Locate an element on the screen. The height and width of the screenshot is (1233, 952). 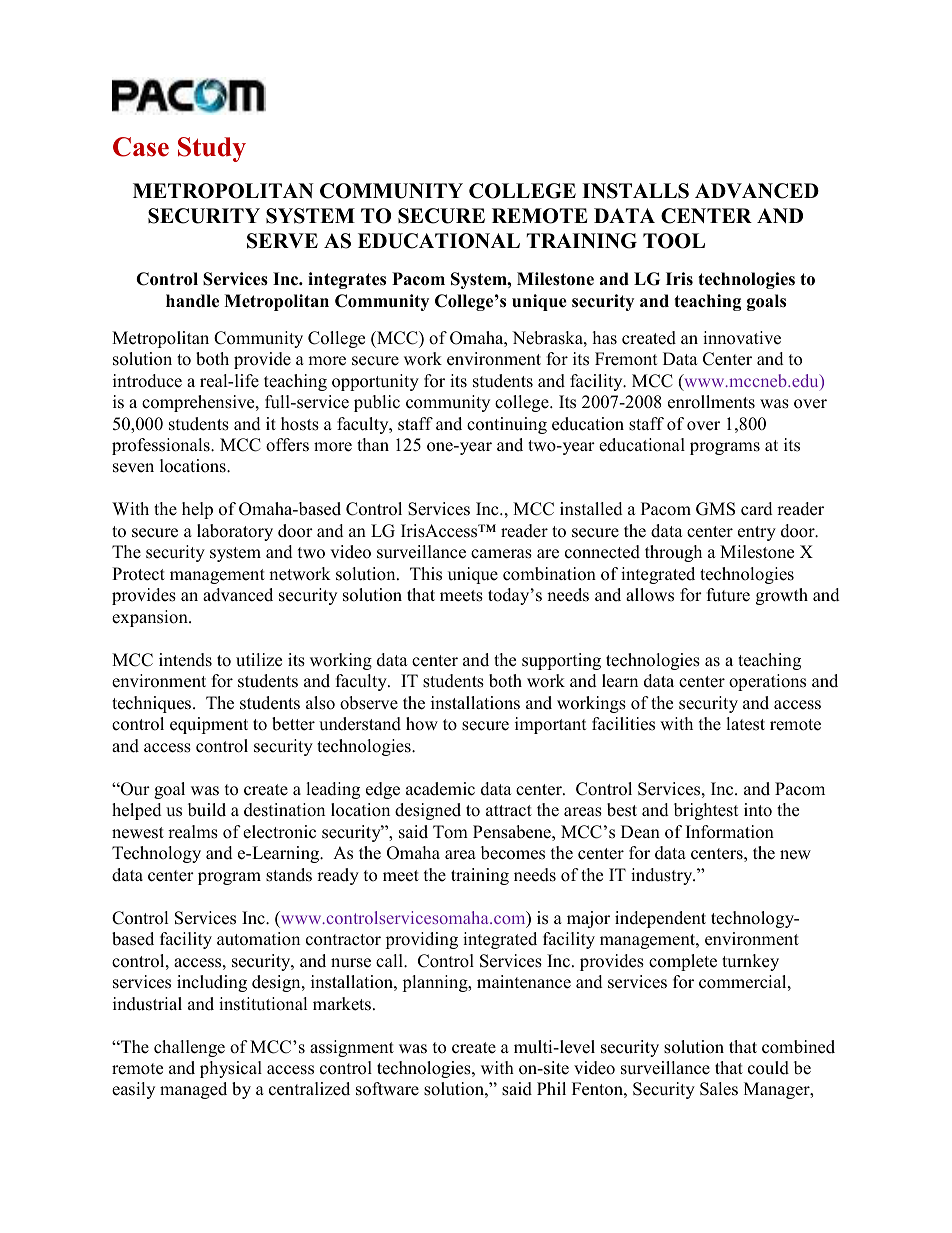
INSTALLS is located at coordinates (635, 191).
